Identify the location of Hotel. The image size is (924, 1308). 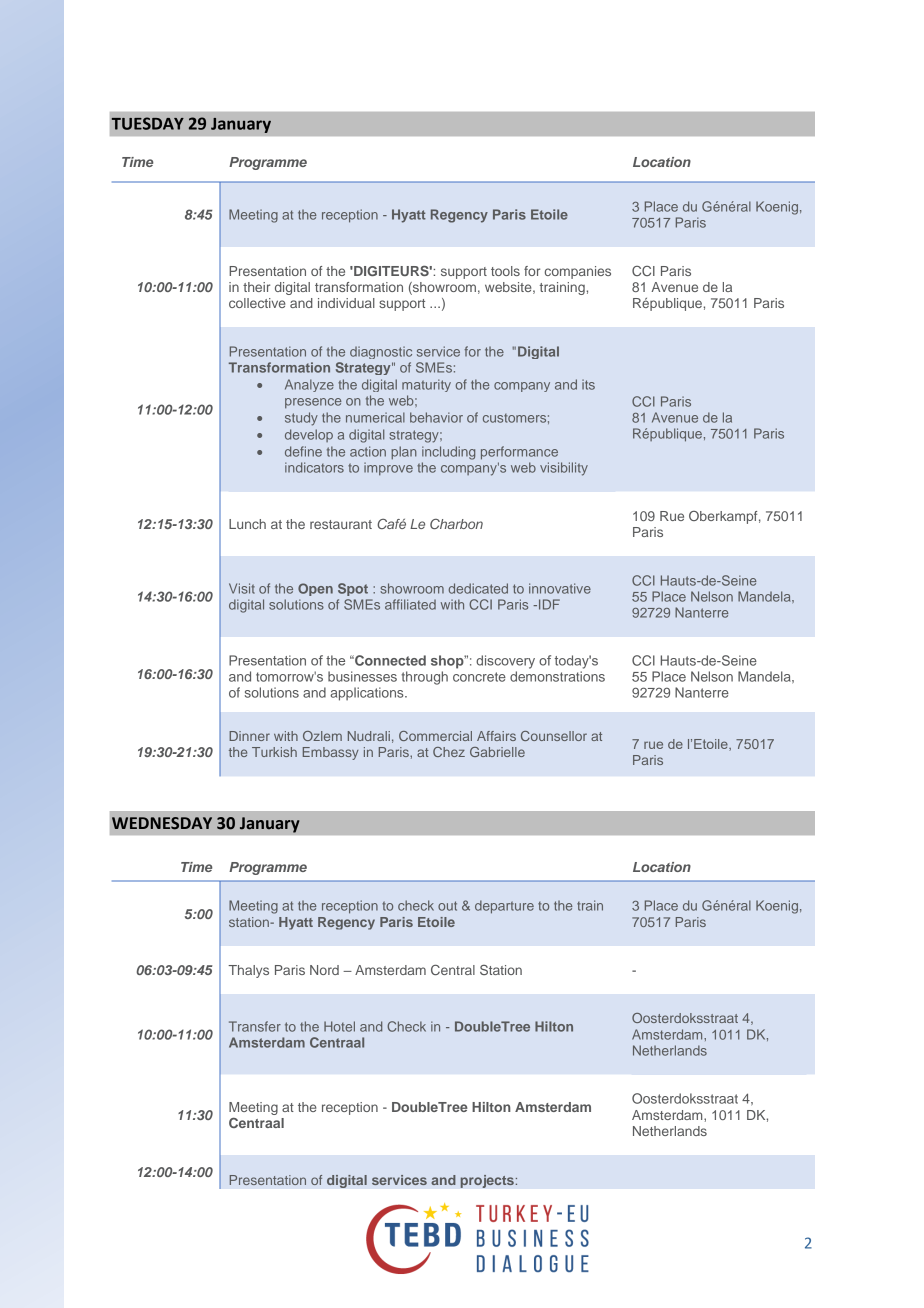
(339, 1026).
